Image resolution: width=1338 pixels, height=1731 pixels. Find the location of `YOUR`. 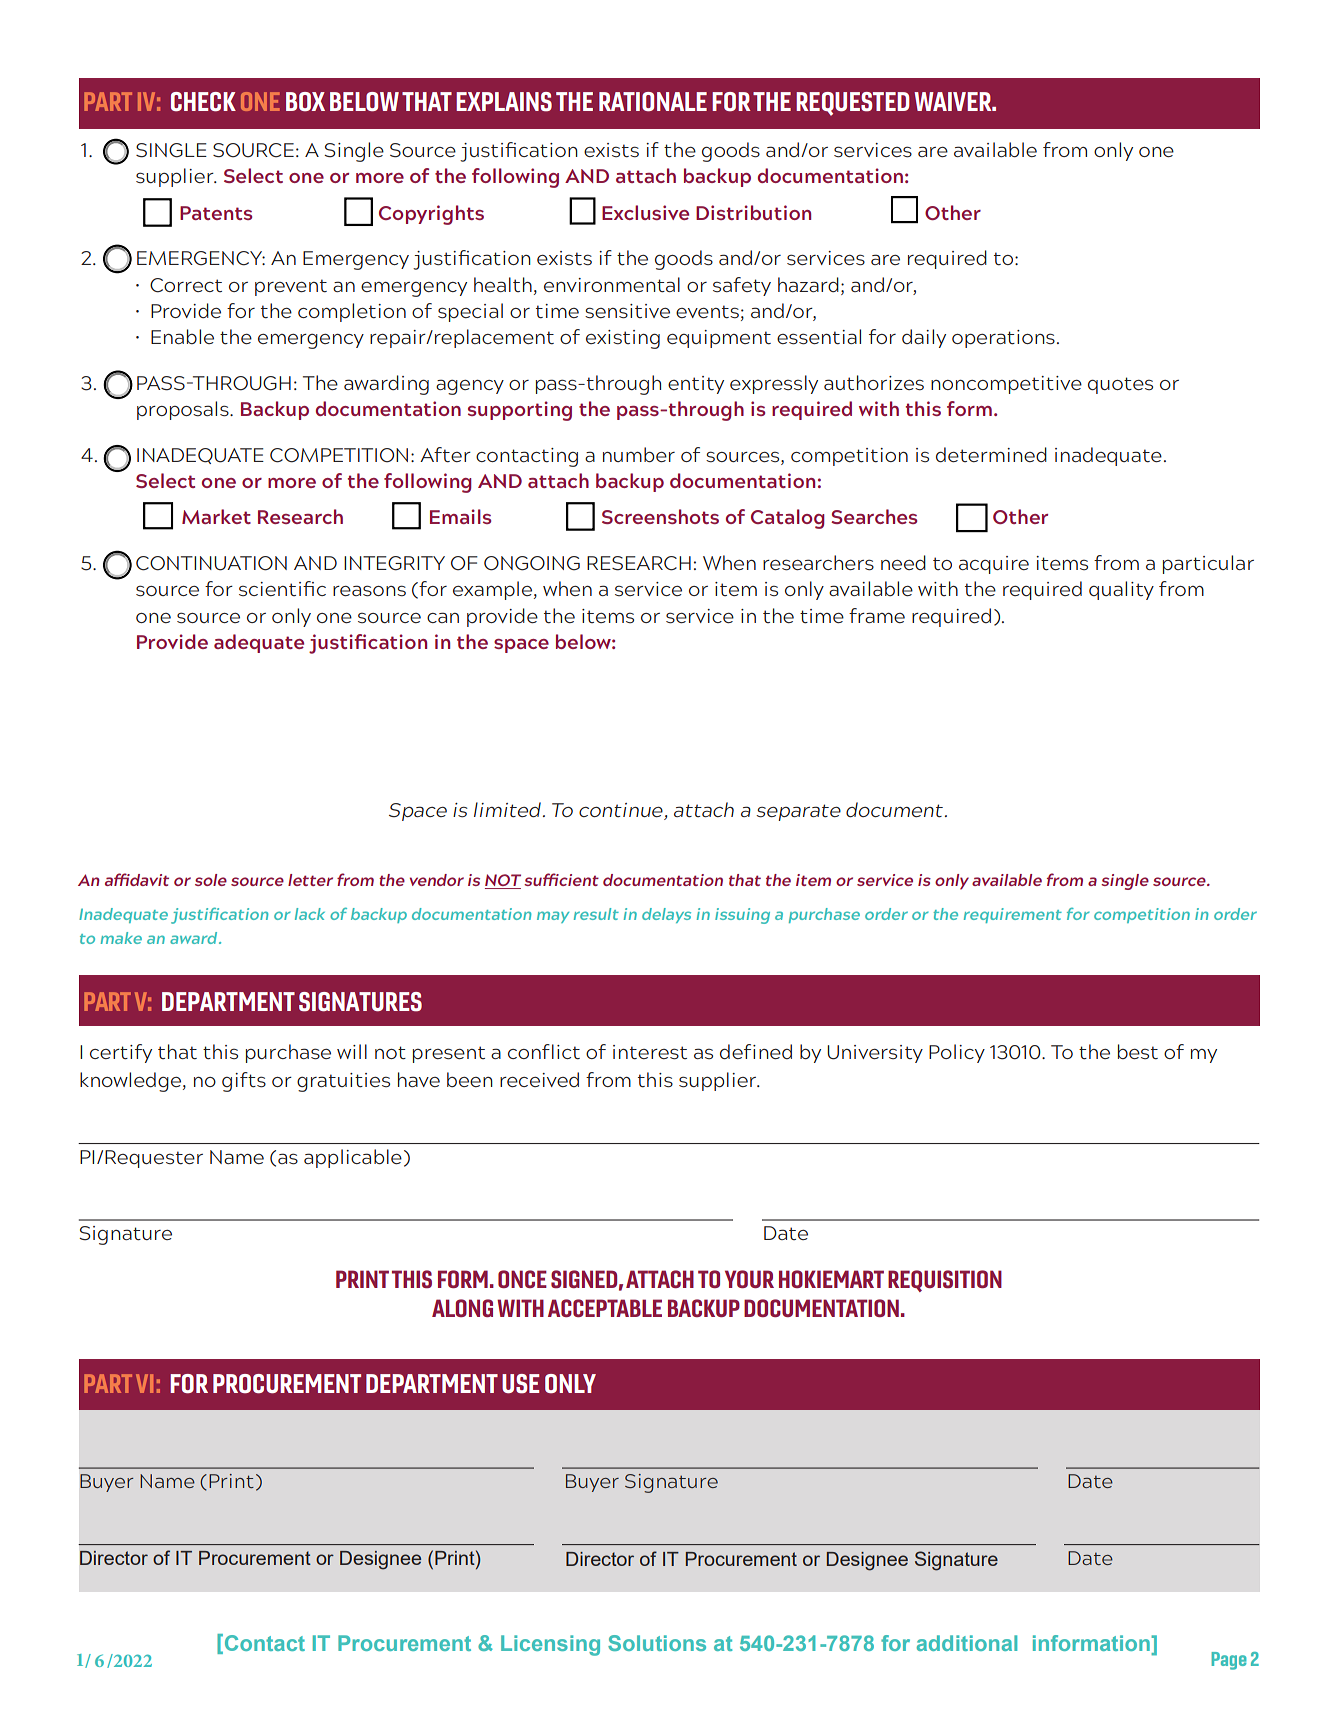

YOUR is located at coordinates (749, 1279).
